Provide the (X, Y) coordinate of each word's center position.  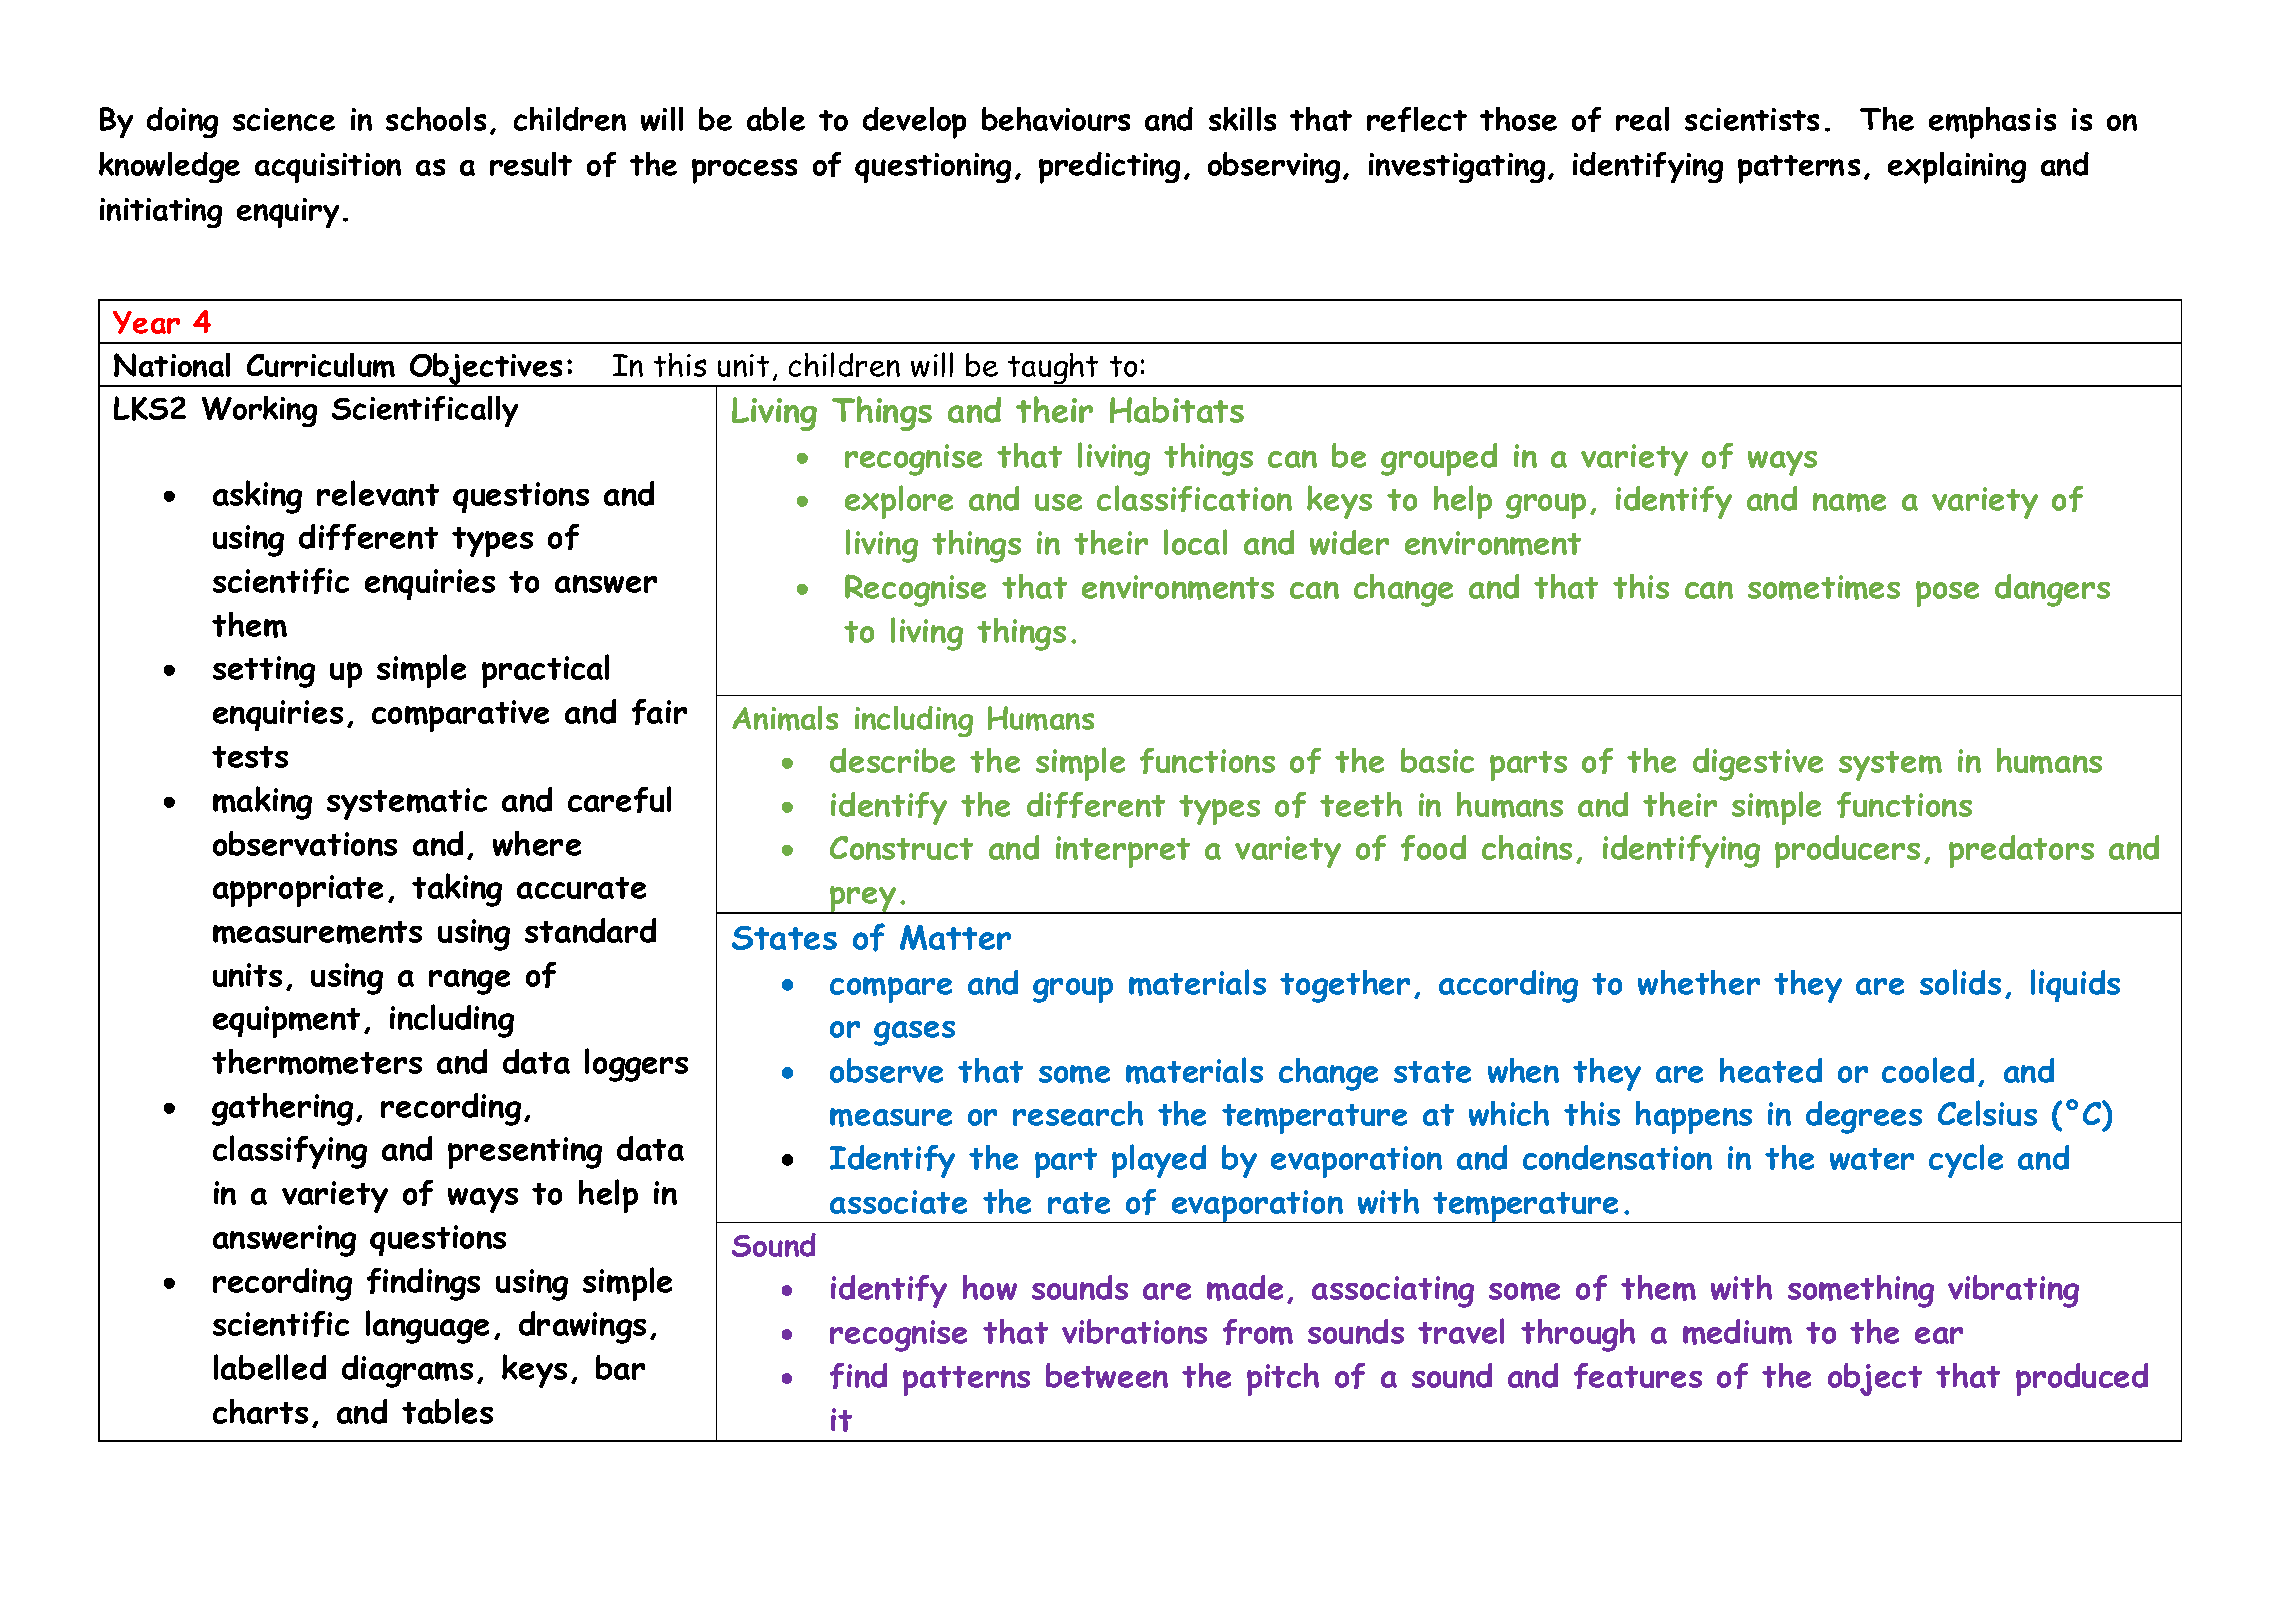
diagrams (407, 1371)
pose (1947, 594)
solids (1960, 982)
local (1195, 542)
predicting (1109, 168)
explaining (1957, 168)
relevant (378, 493)
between (1107, 1375)
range (469, 982)
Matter (955, 937)
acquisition (328, 168)
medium (1737, 1332)
